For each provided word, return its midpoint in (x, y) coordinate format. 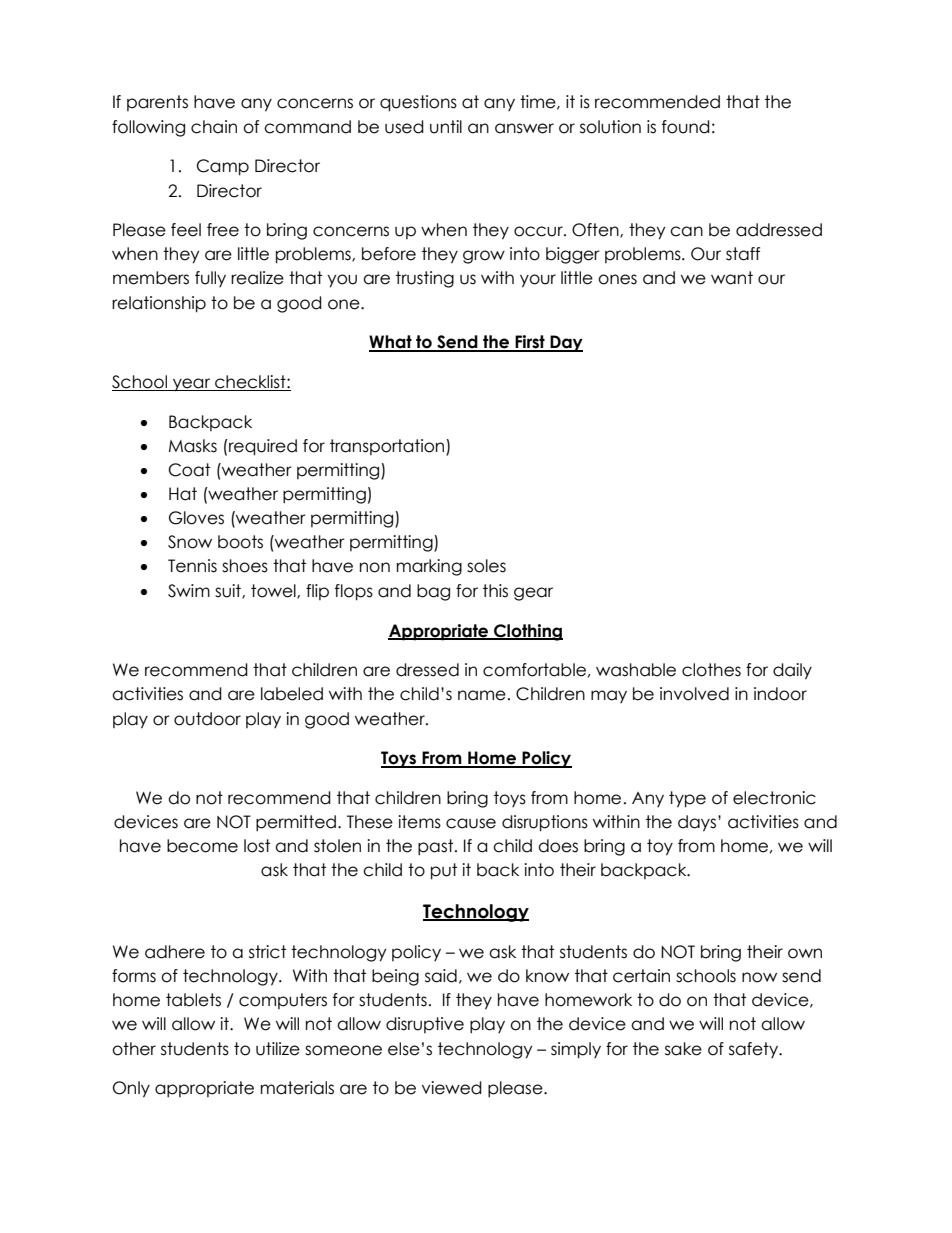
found (686, 127)
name (482, 695)
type (687, 799)
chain (214, 127)
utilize (278, 1049)
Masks (193, 446)
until (446, 127)
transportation (388, 447)
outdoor (207, 719)
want (732, 278)
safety (755, 1050)
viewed (452, 1088)
